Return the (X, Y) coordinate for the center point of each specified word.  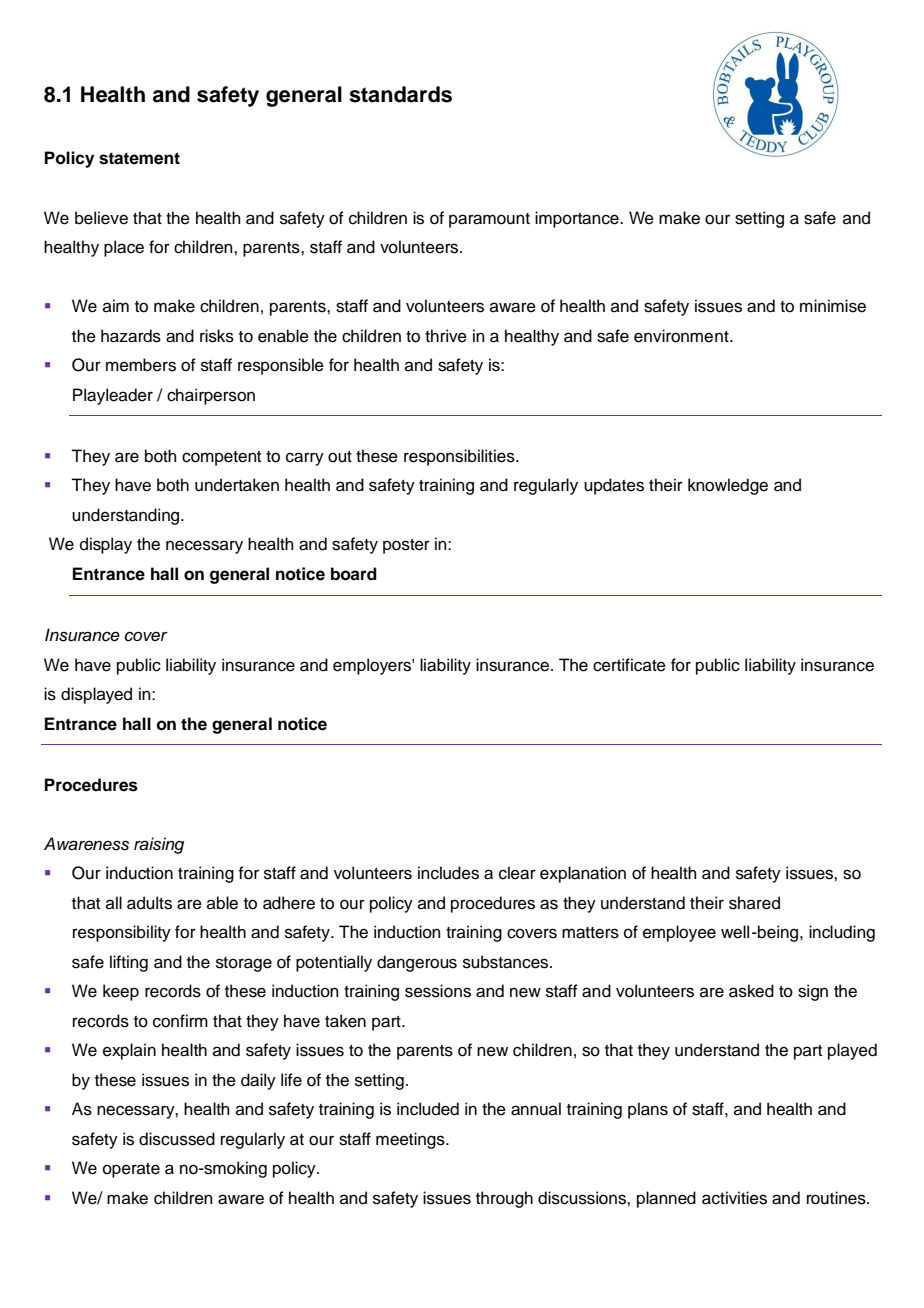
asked (751, 991)
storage (244, 964)
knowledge (728, 486)
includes (448, 873)
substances (507, 962)
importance (578, 219)
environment (682, 336)
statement (139, 158)
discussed (177, 1139)
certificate (629, 665)
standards (400, 94)
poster (406, 546)
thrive (446, 336)
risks (217, 336)
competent (221, 458)
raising (159, 845)
